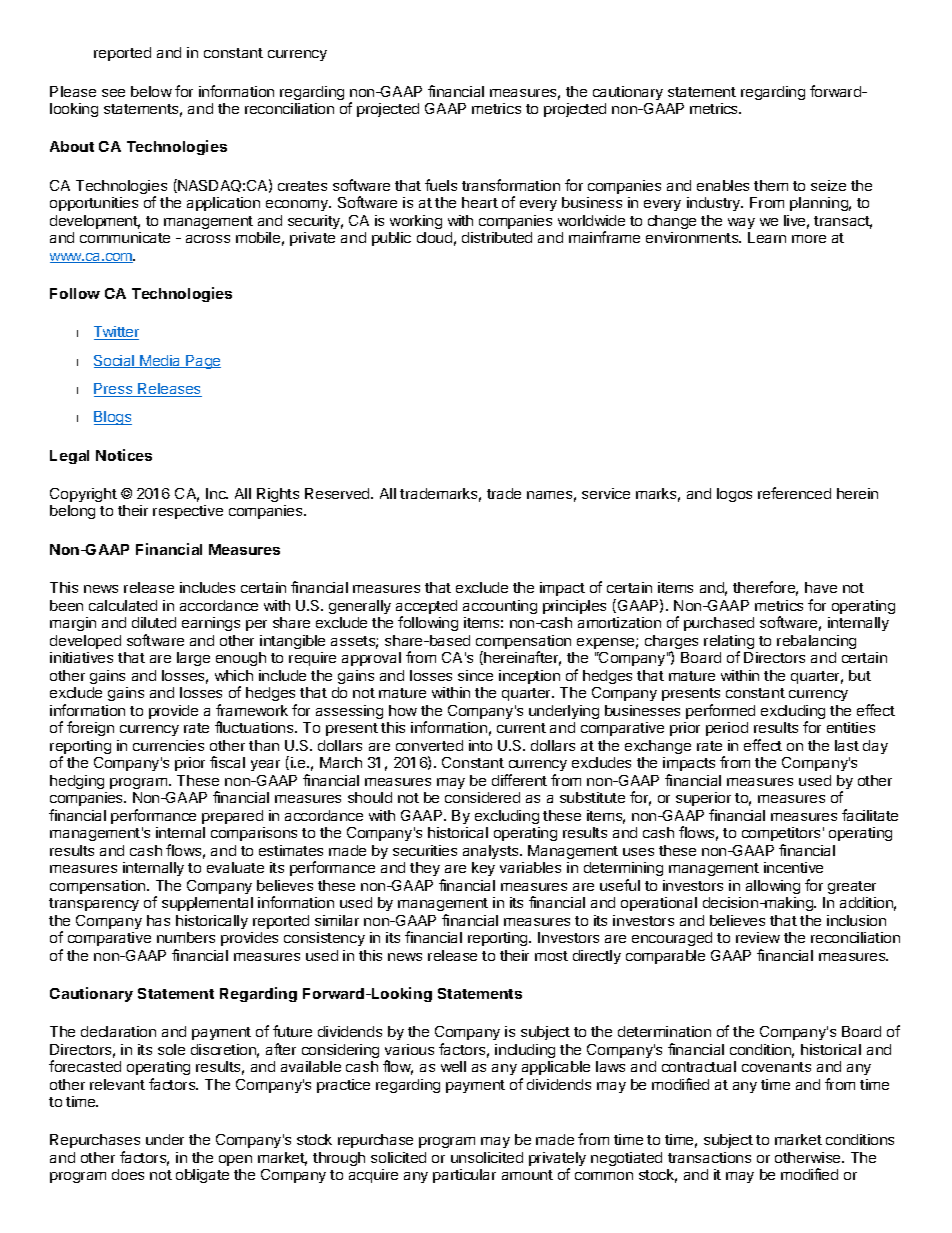 The width and height of the screenshot is (952, 1233). I want to click on fuels, so click(441, 185).
